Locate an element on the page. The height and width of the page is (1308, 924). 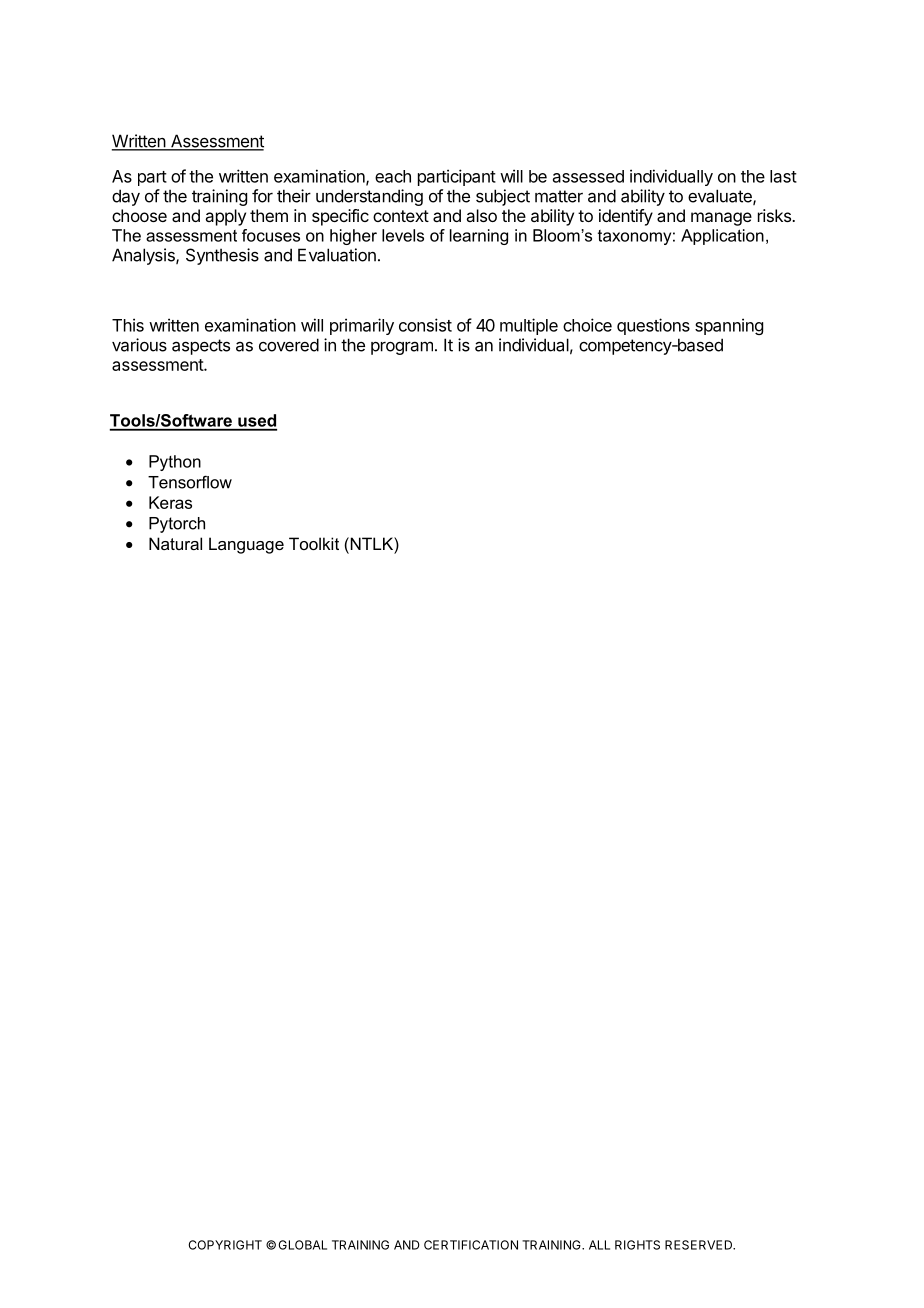
apply is located at coordinates (225, 217).
